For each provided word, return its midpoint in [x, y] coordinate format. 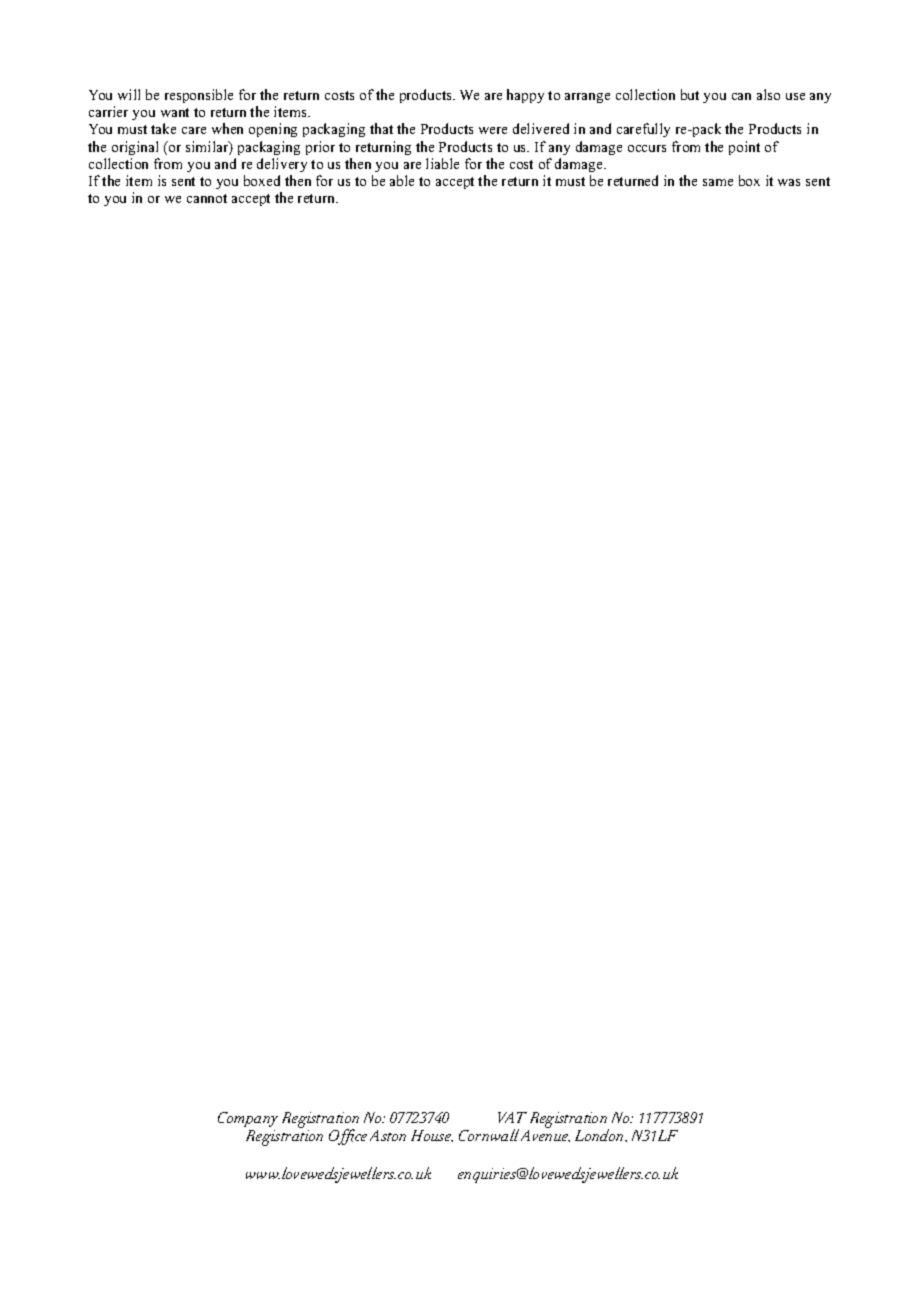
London [601, 1135]
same [718, 182]
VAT [512, 1117]
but [690, 94]
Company [248, 1119]
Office [348, 1137]
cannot [207, 198]
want [175, 112]
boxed [262, 180]
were [493, 130]
